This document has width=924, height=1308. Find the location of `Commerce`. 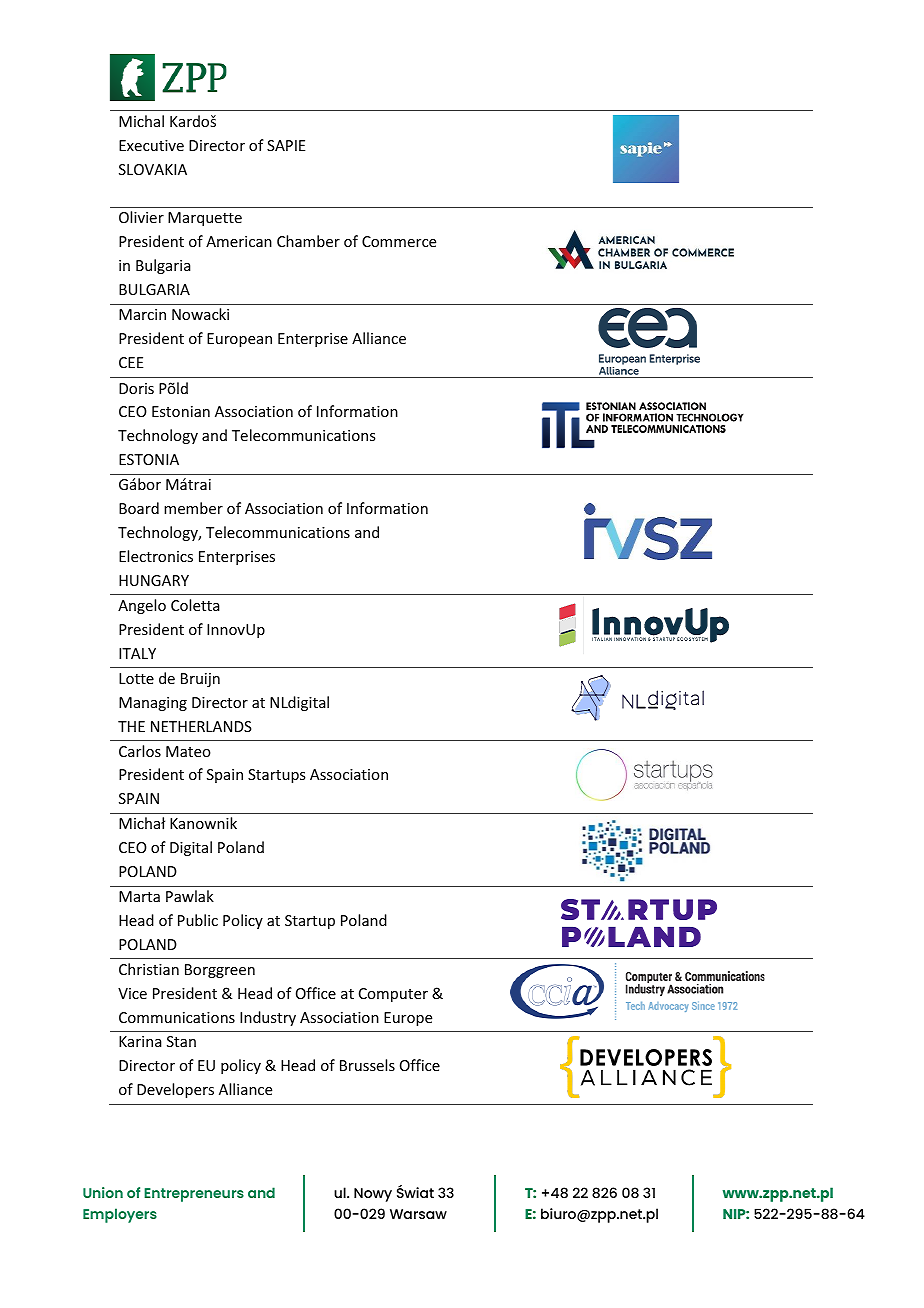

Commerce is located at coordinates (399, 241).
